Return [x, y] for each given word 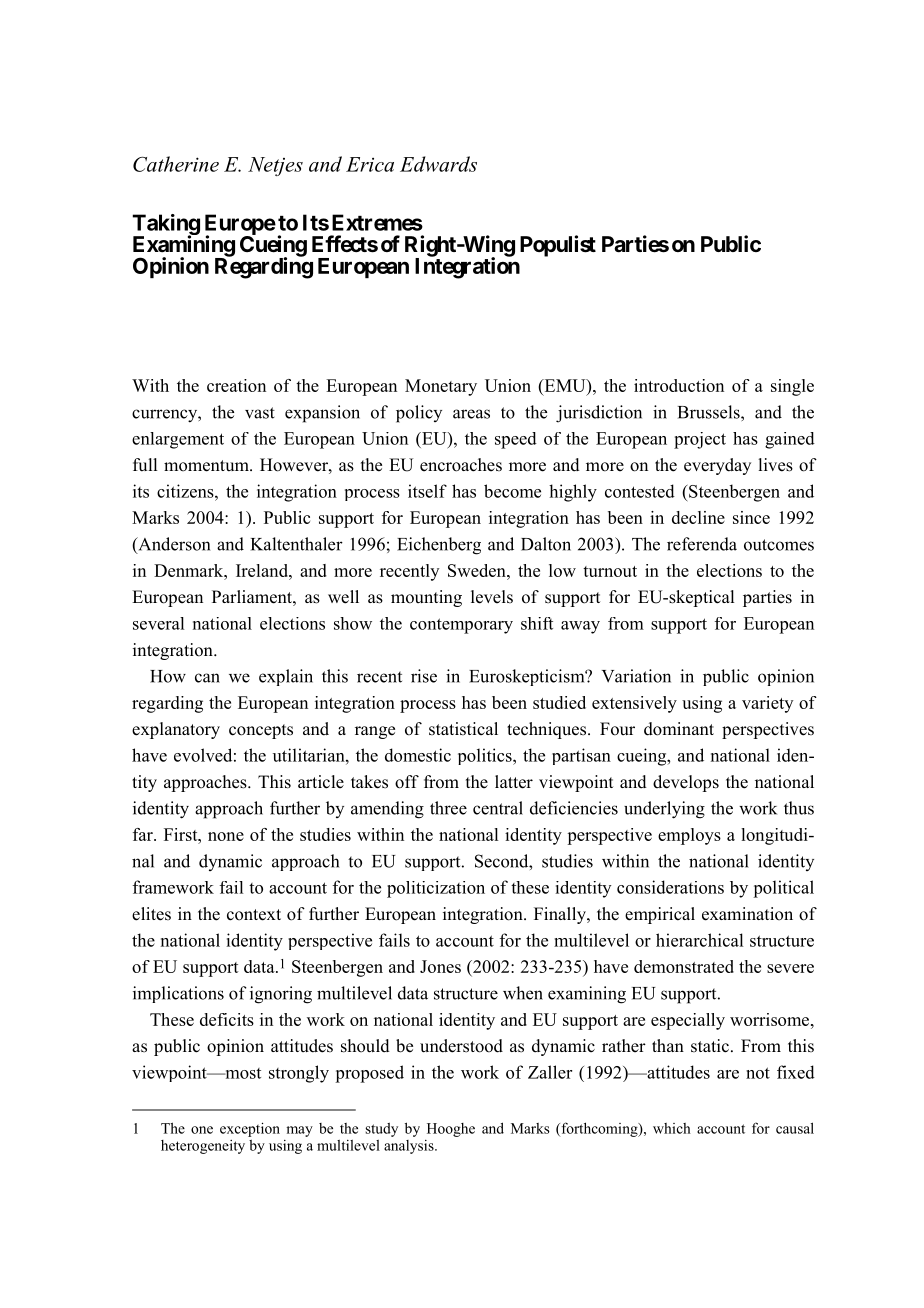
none [226, 836]
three [448, 808]
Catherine [176, 164]
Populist [558, 246]
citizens [186, 491]
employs [689, 836]
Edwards [438, 164]
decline [698, 517]
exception [250, 1129]
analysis [410, 1147]
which [672, 1128]
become [512, 491]
